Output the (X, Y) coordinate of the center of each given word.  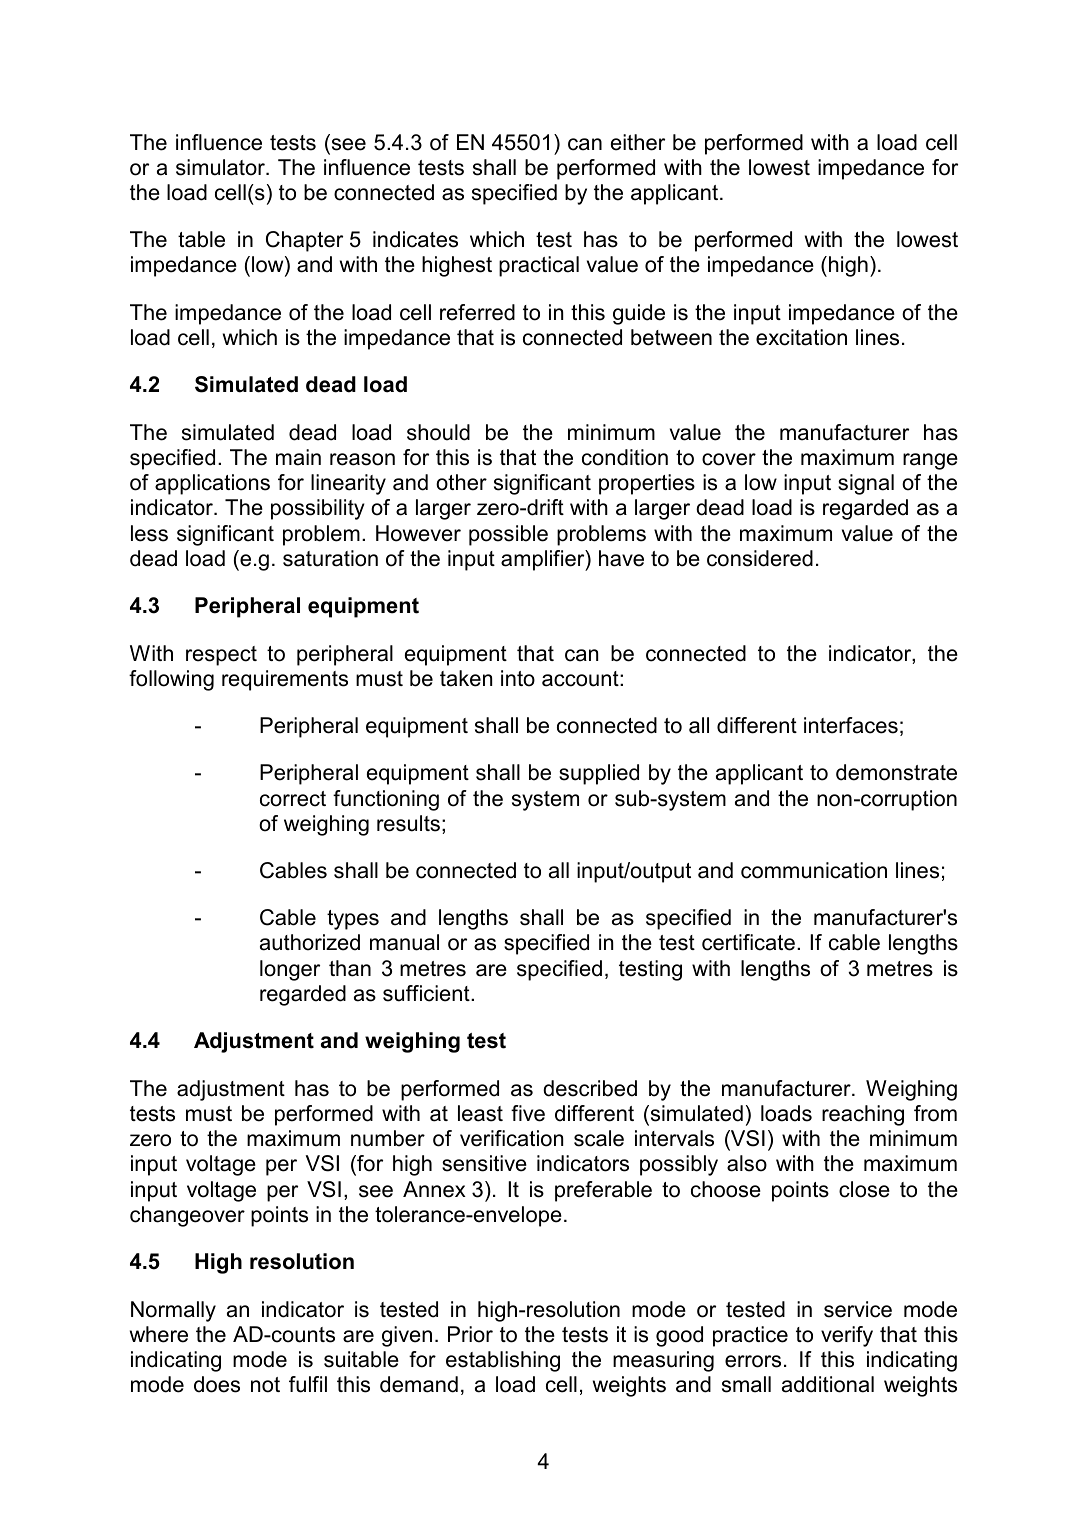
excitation (801, 337)
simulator (221, 167)
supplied (599, 774)
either (638, 142)
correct (293, 799)
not (265, 1385)
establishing (503, 1361)
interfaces (851, 725)
